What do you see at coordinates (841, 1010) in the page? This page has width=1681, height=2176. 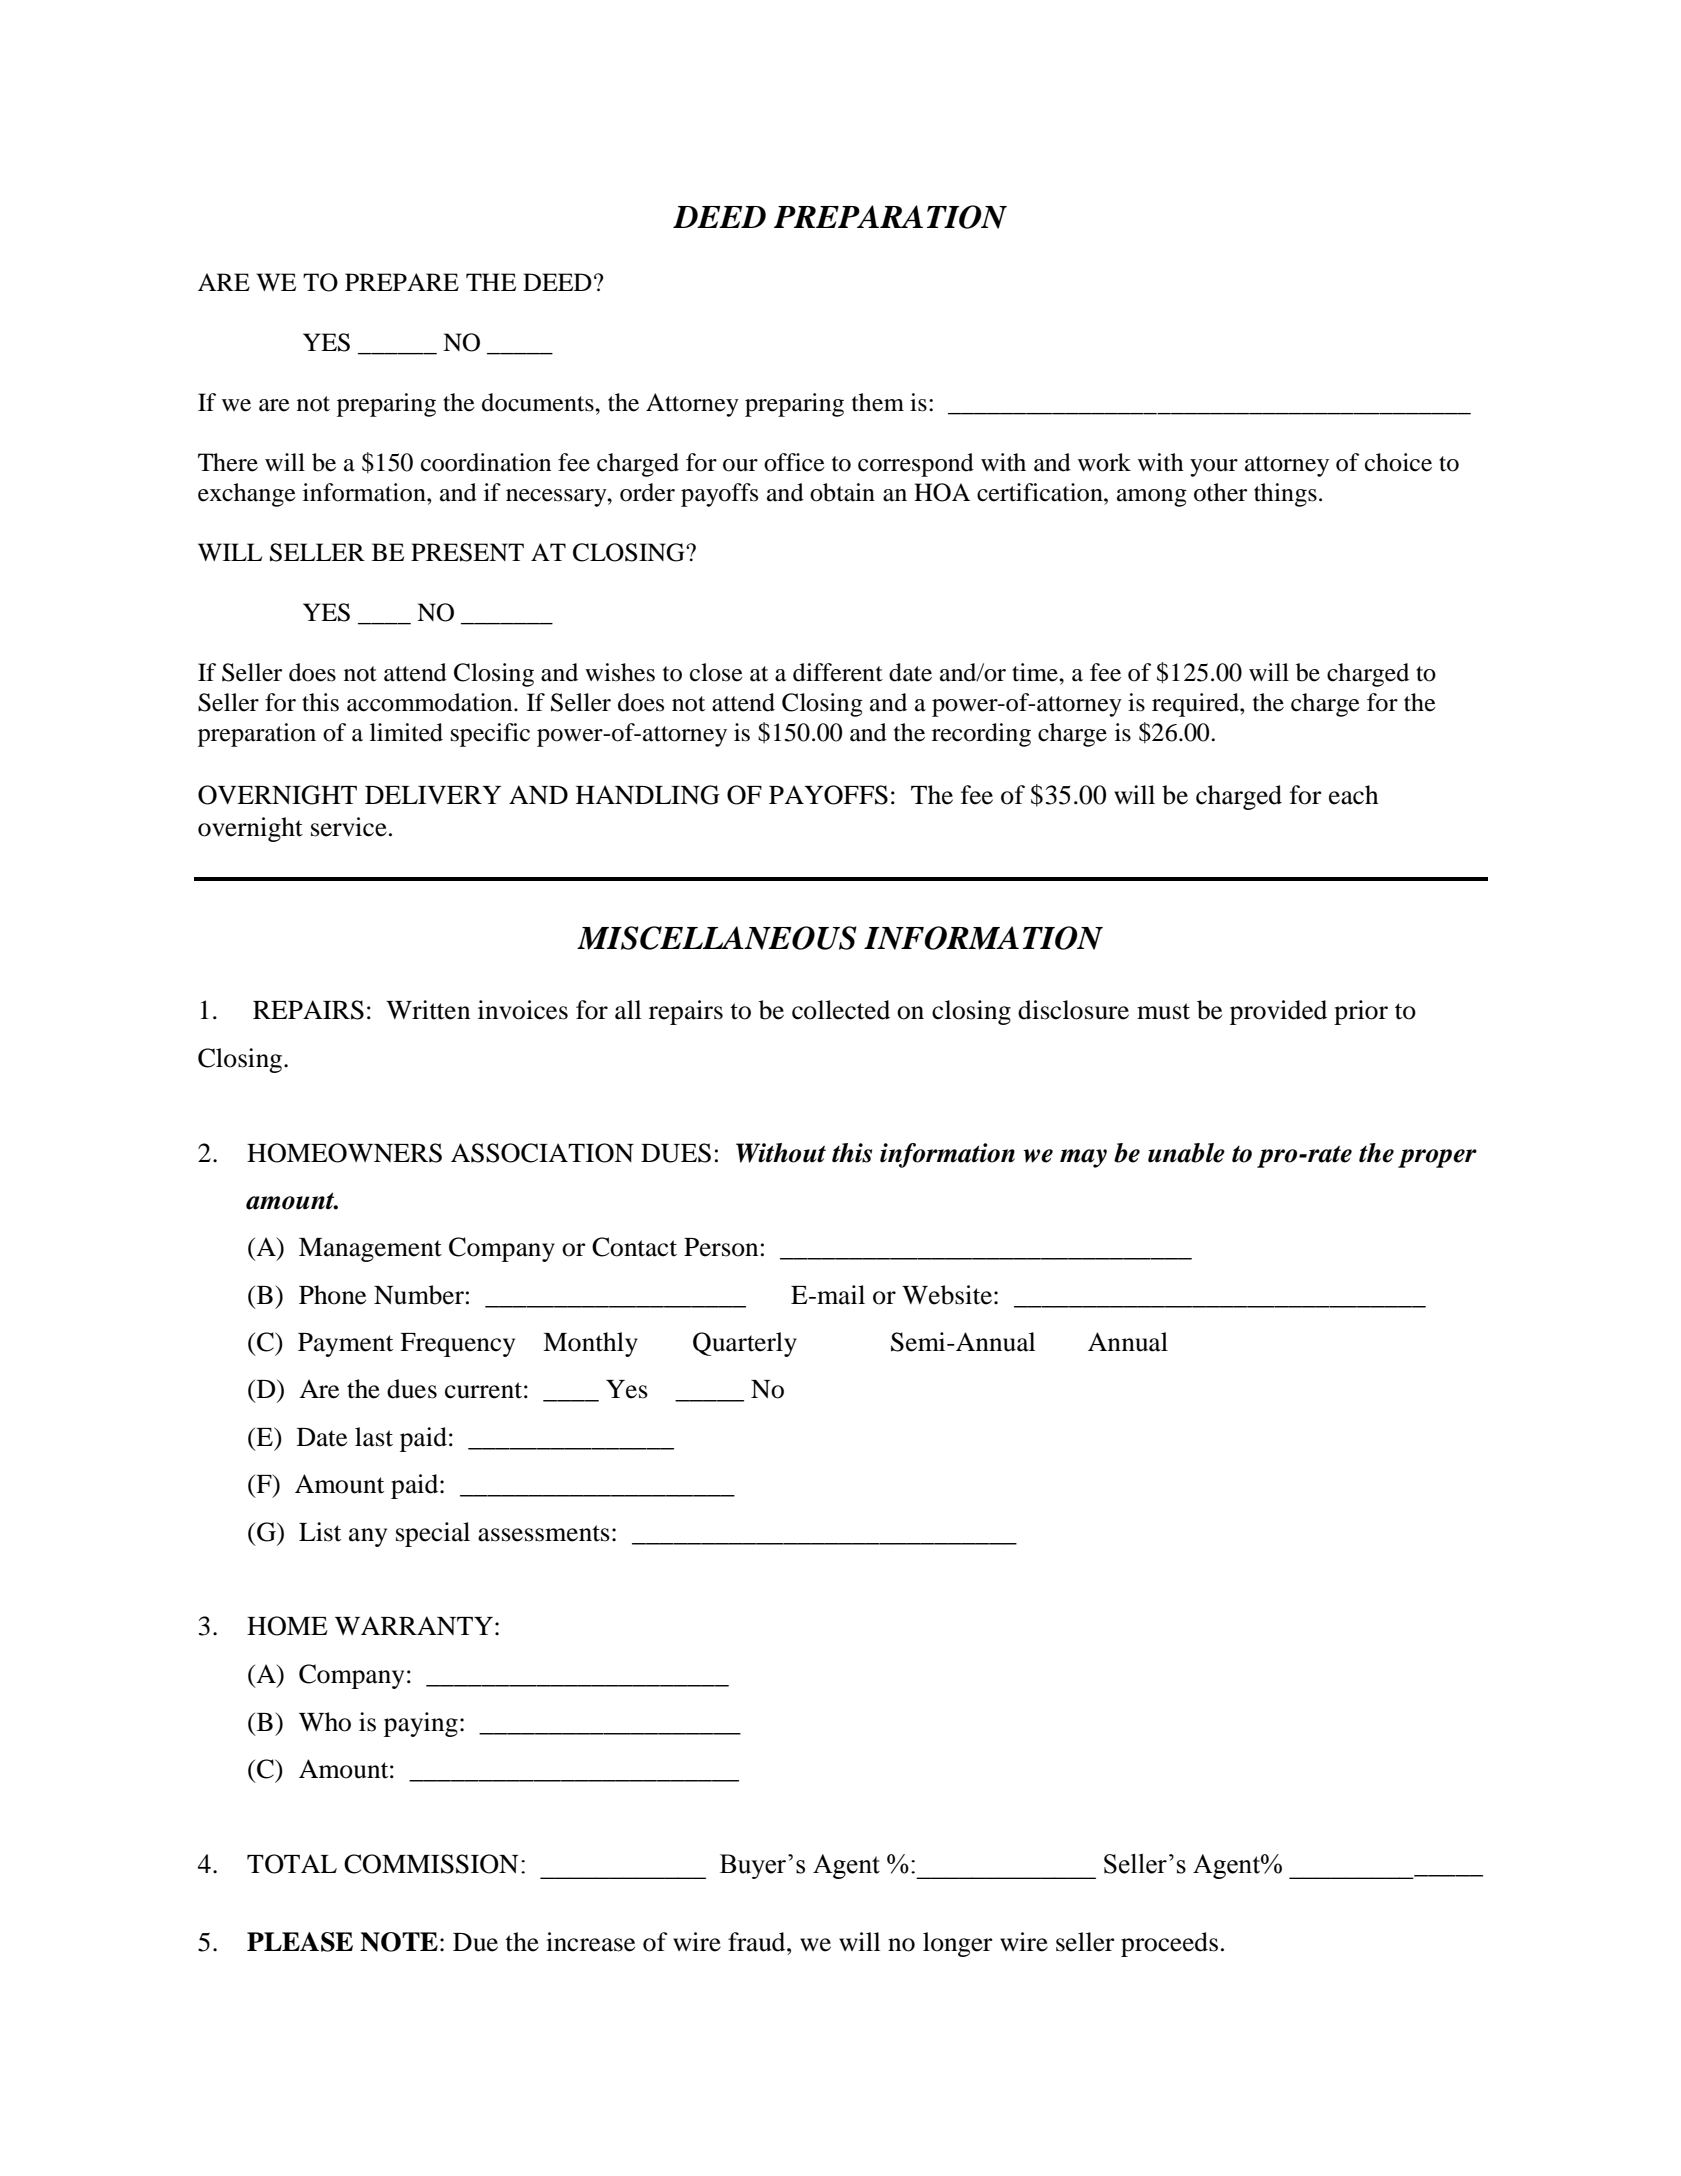 I see `collected` at bounding box center [841, 1010].
